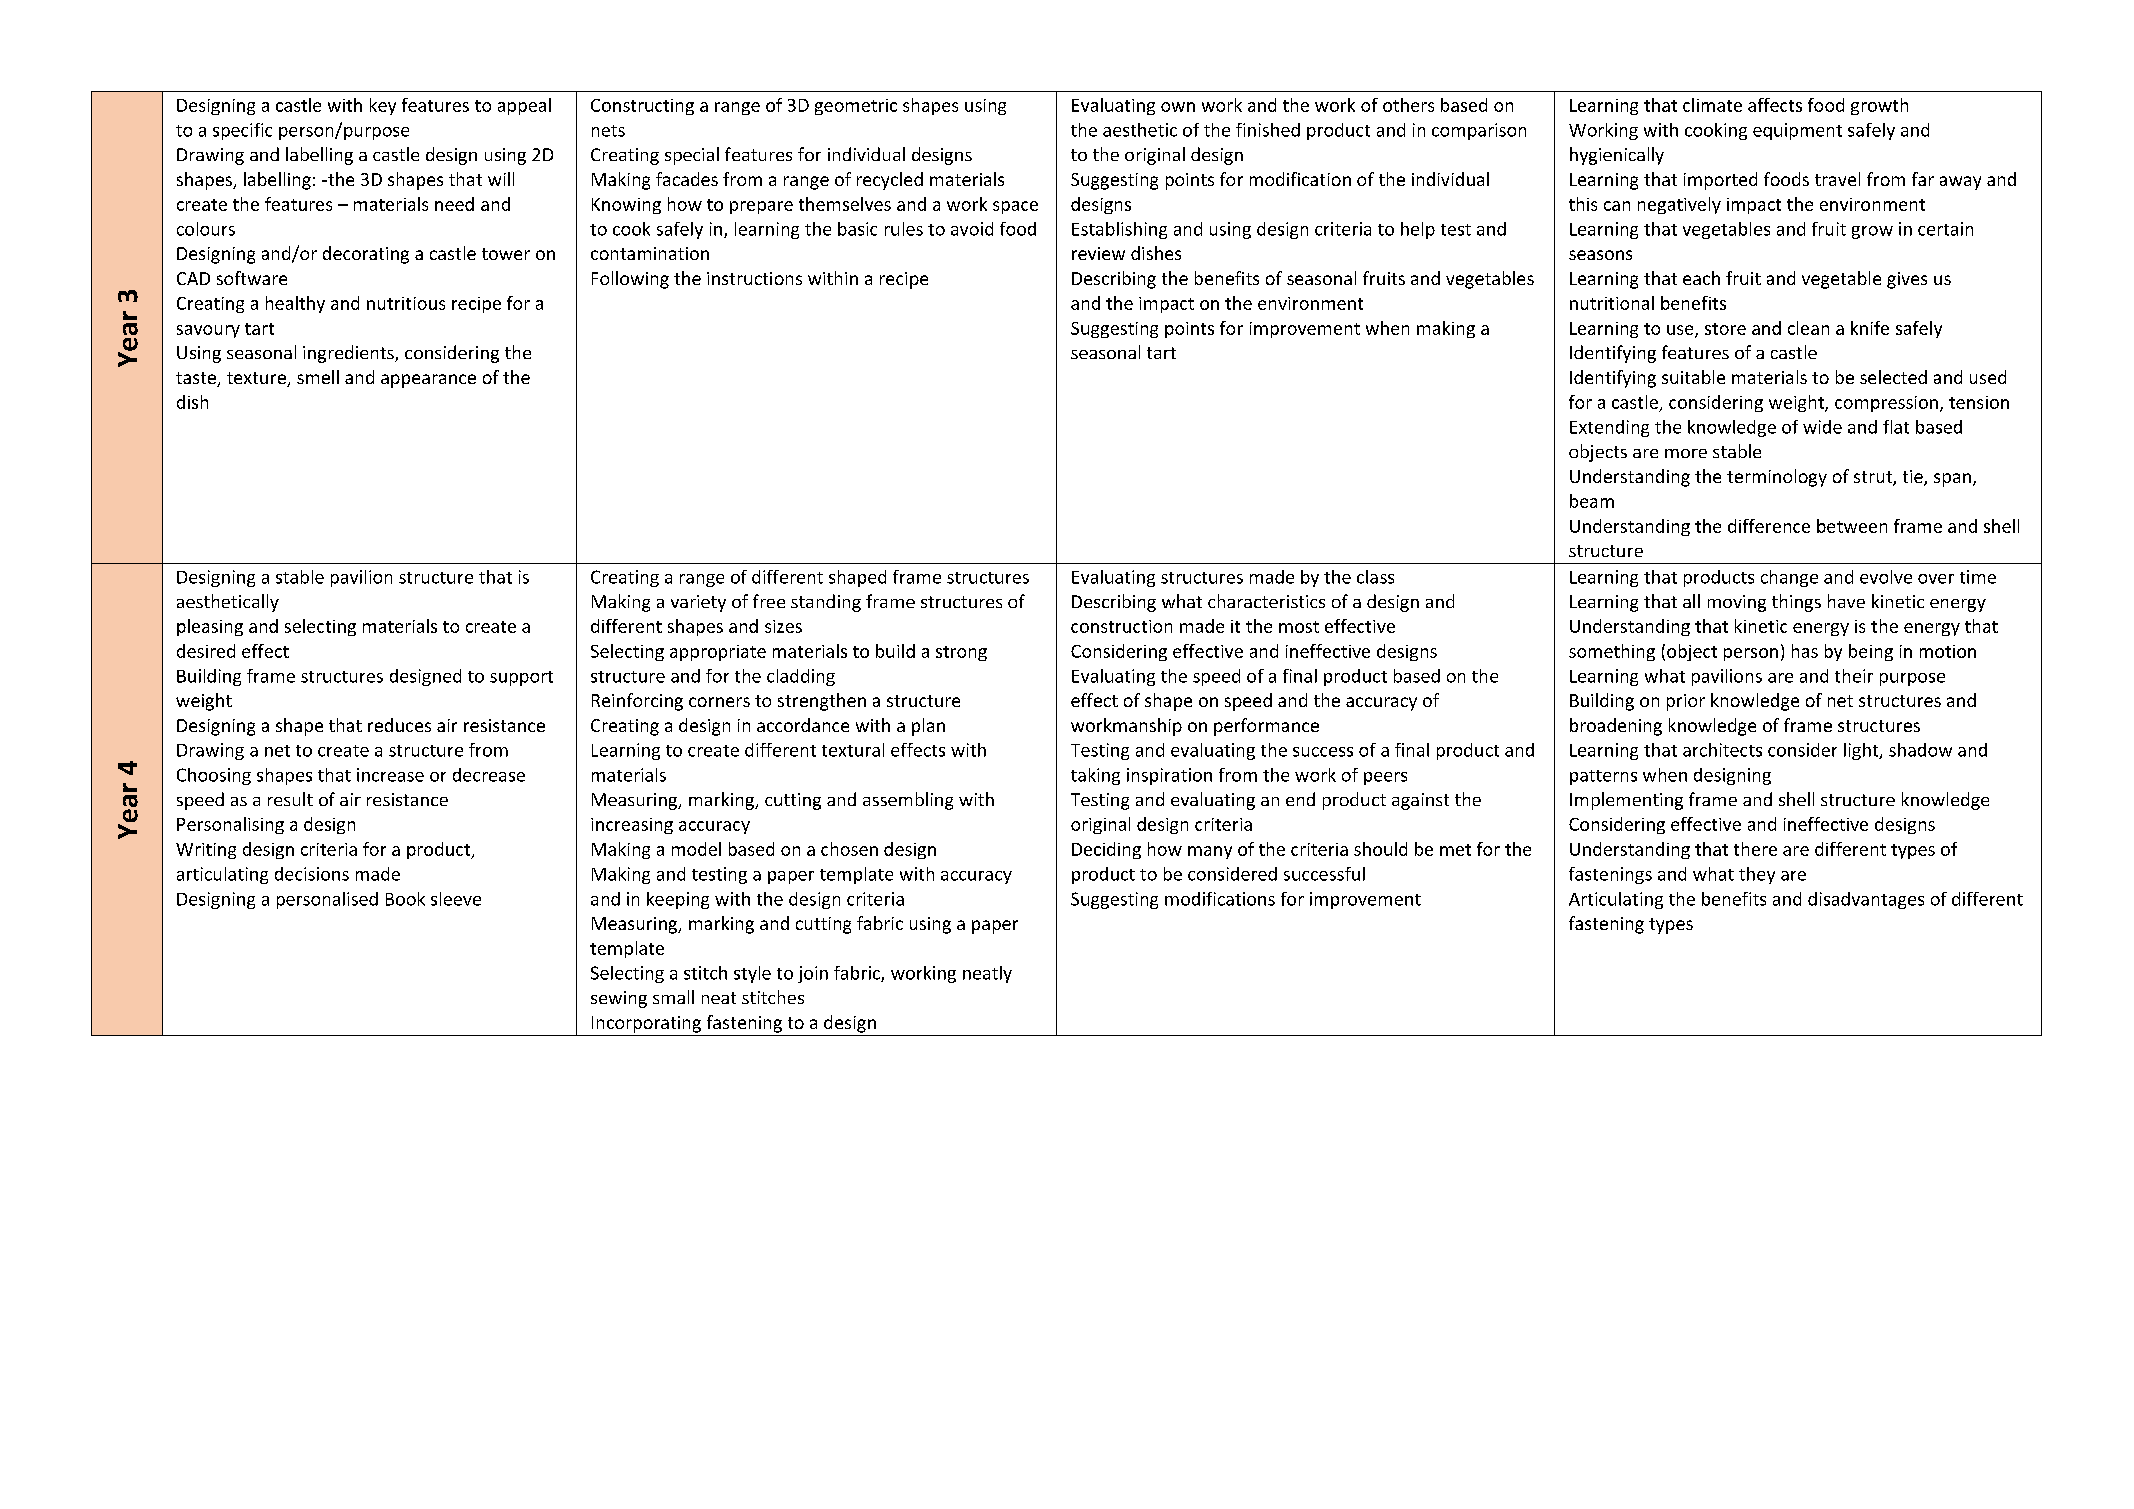  What do you see at coordinates (1808, 328) in the page?
I see `clean` at bounding box center [1808, 328].
